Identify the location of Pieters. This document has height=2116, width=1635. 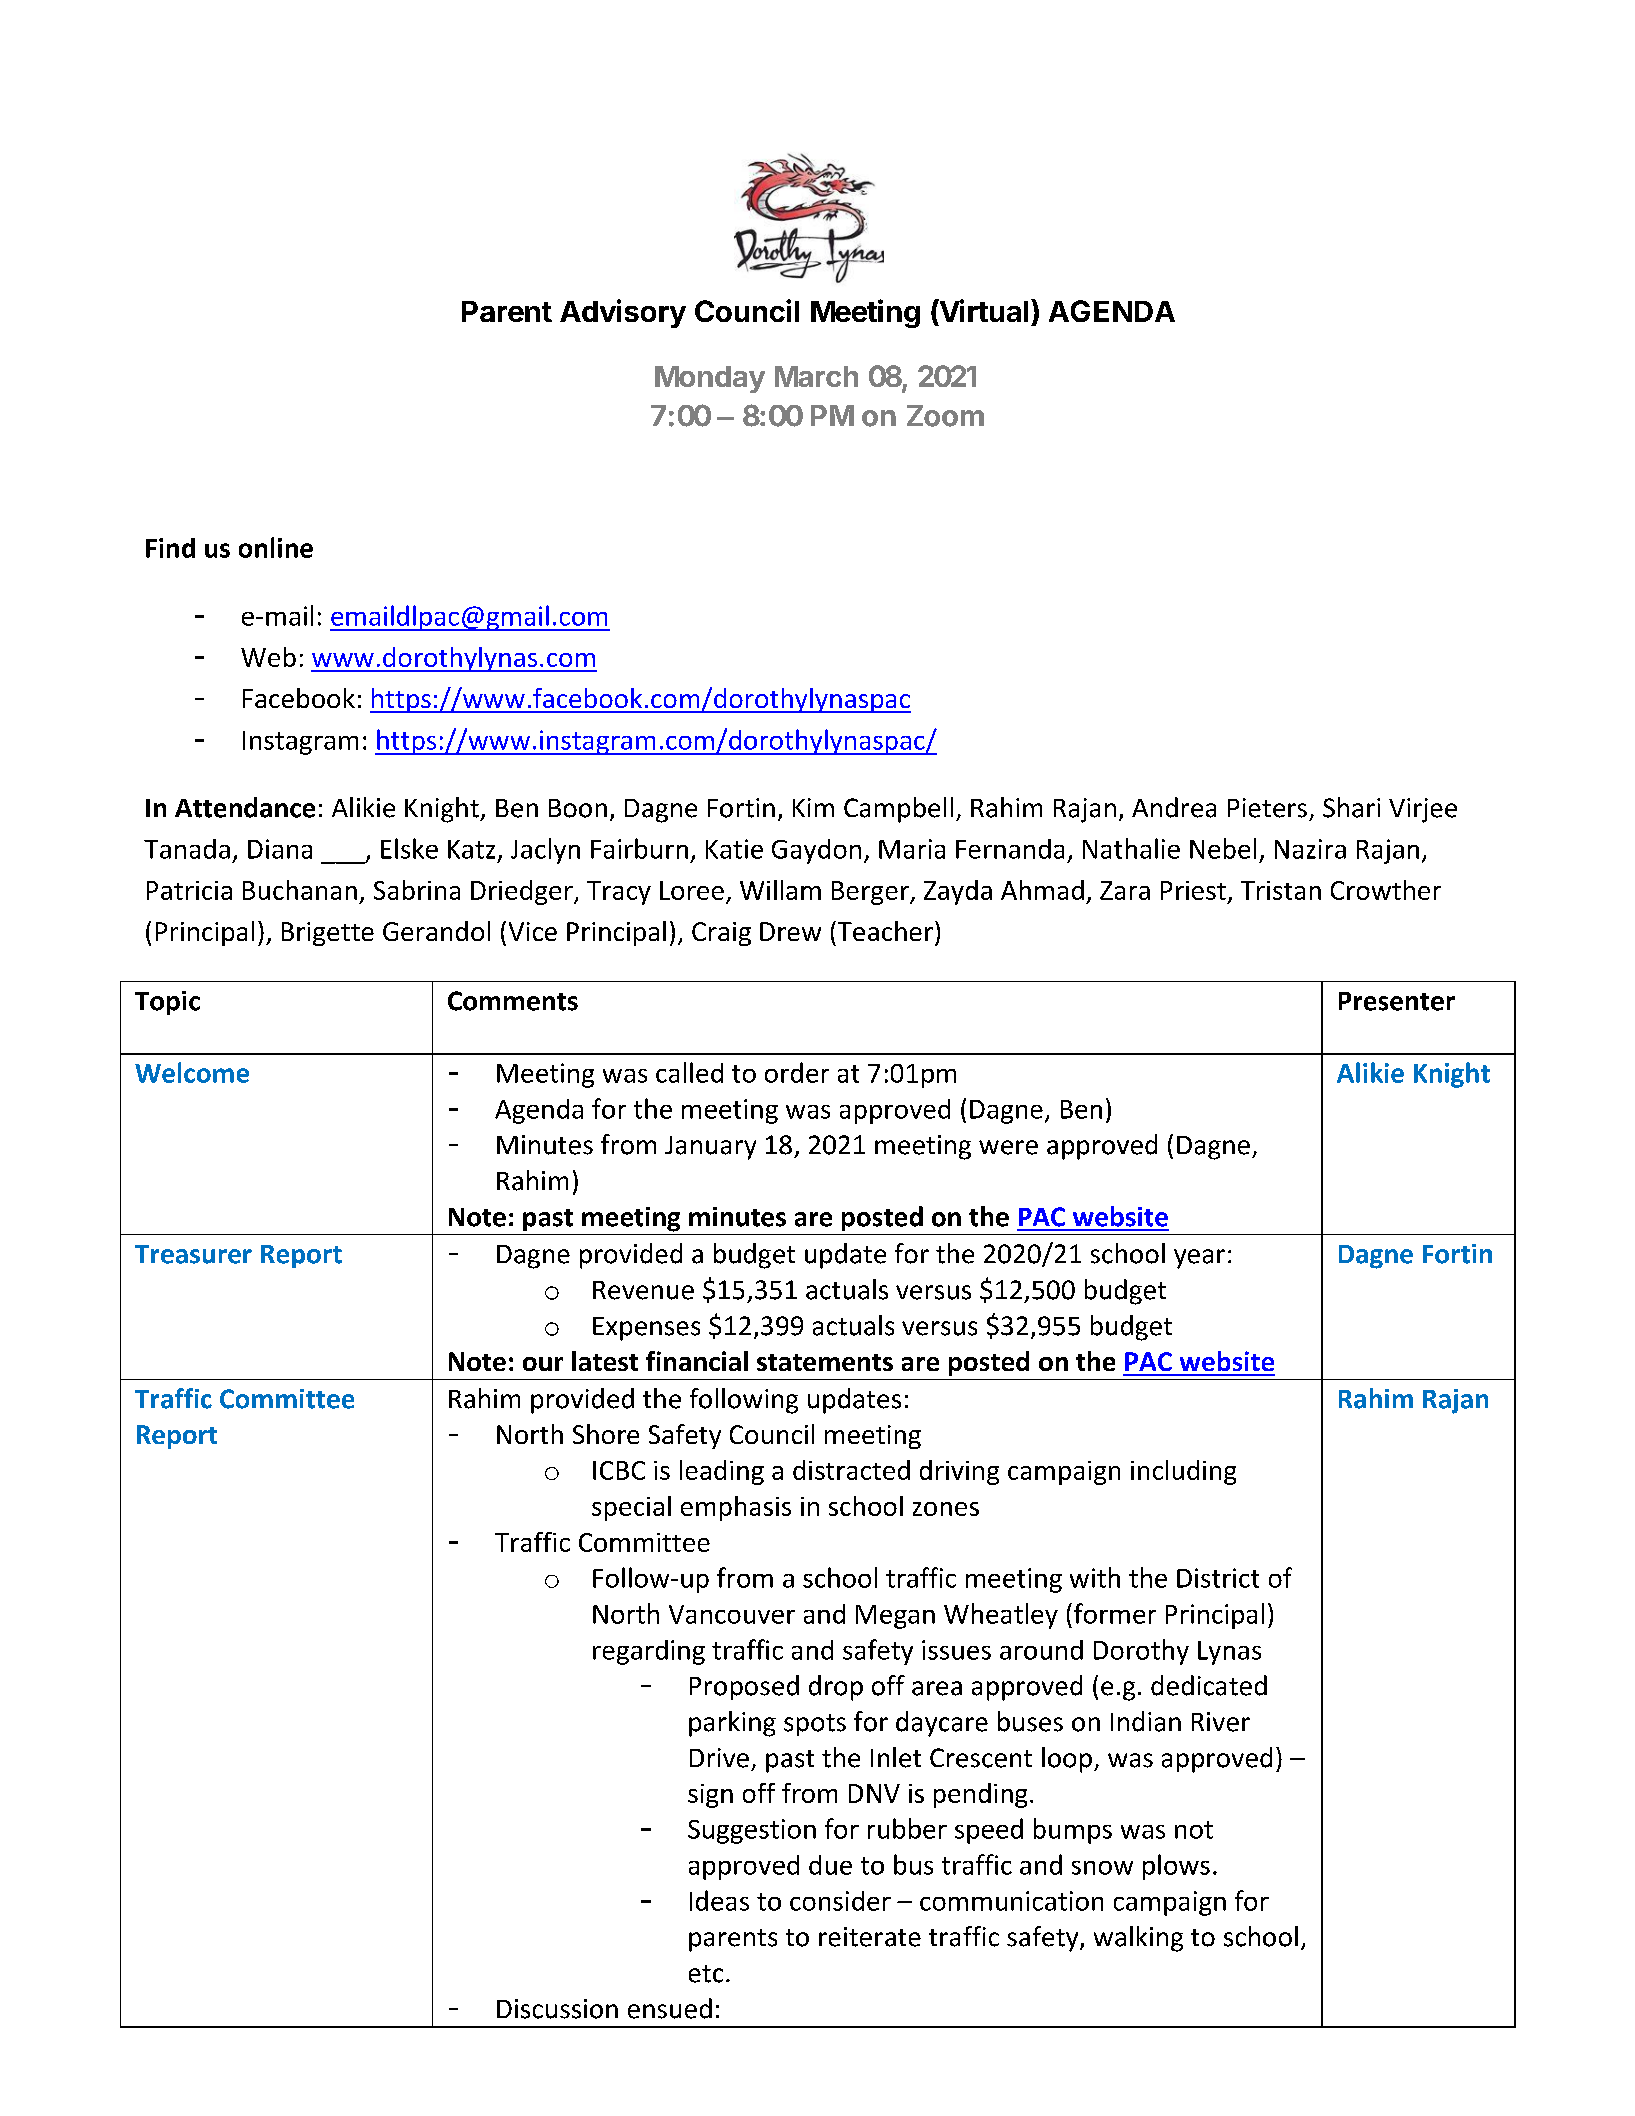
(1267, 808).
